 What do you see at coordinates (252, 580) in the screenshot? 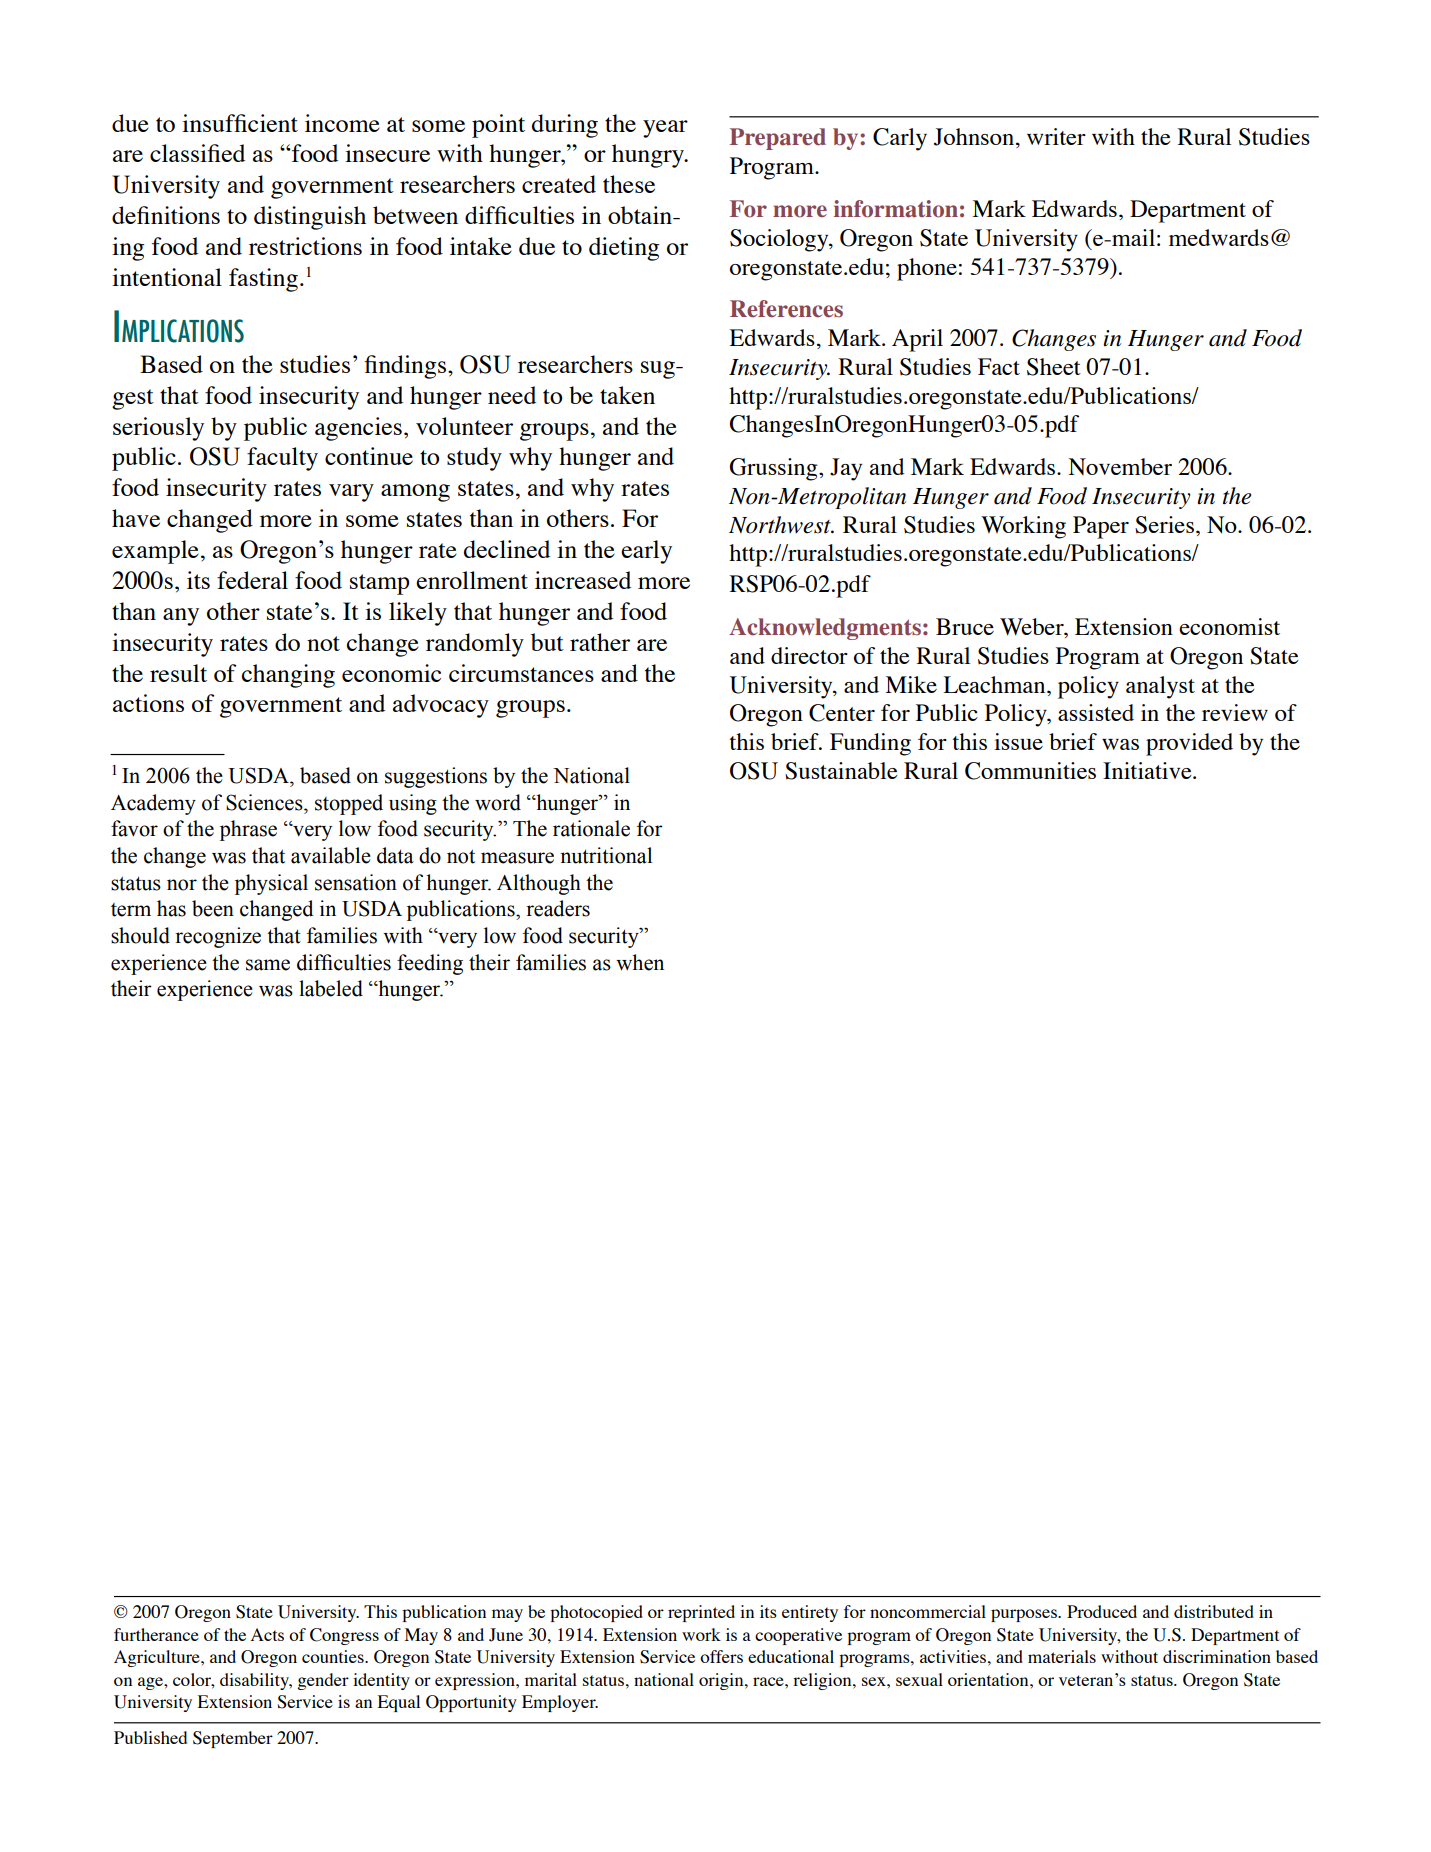
I see `federal` at bounding box center [252, 580].
